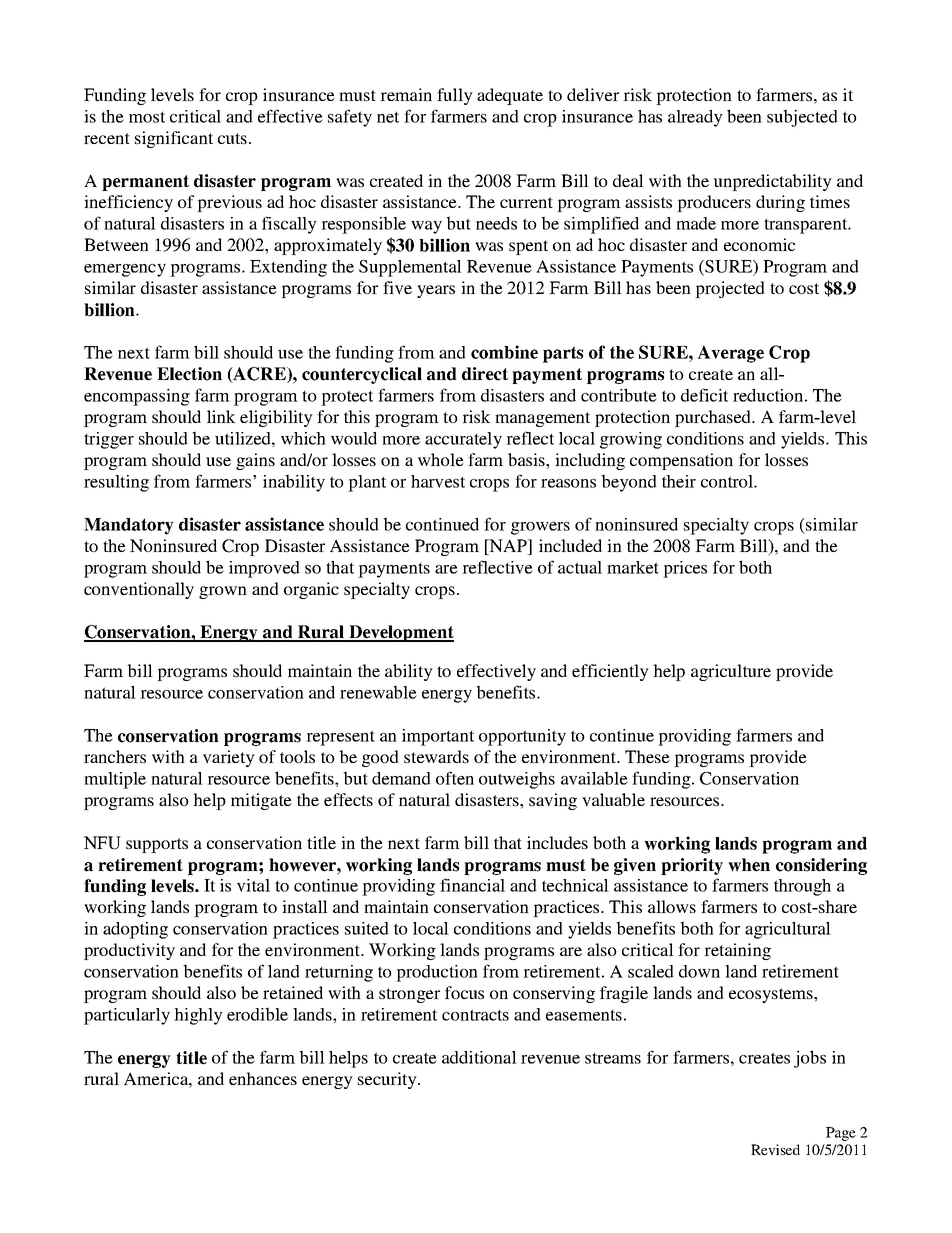 This document has width=952, height=1233. Describe the element at coordinates (775, 1149) in the document. I see `Revised` at that location.
